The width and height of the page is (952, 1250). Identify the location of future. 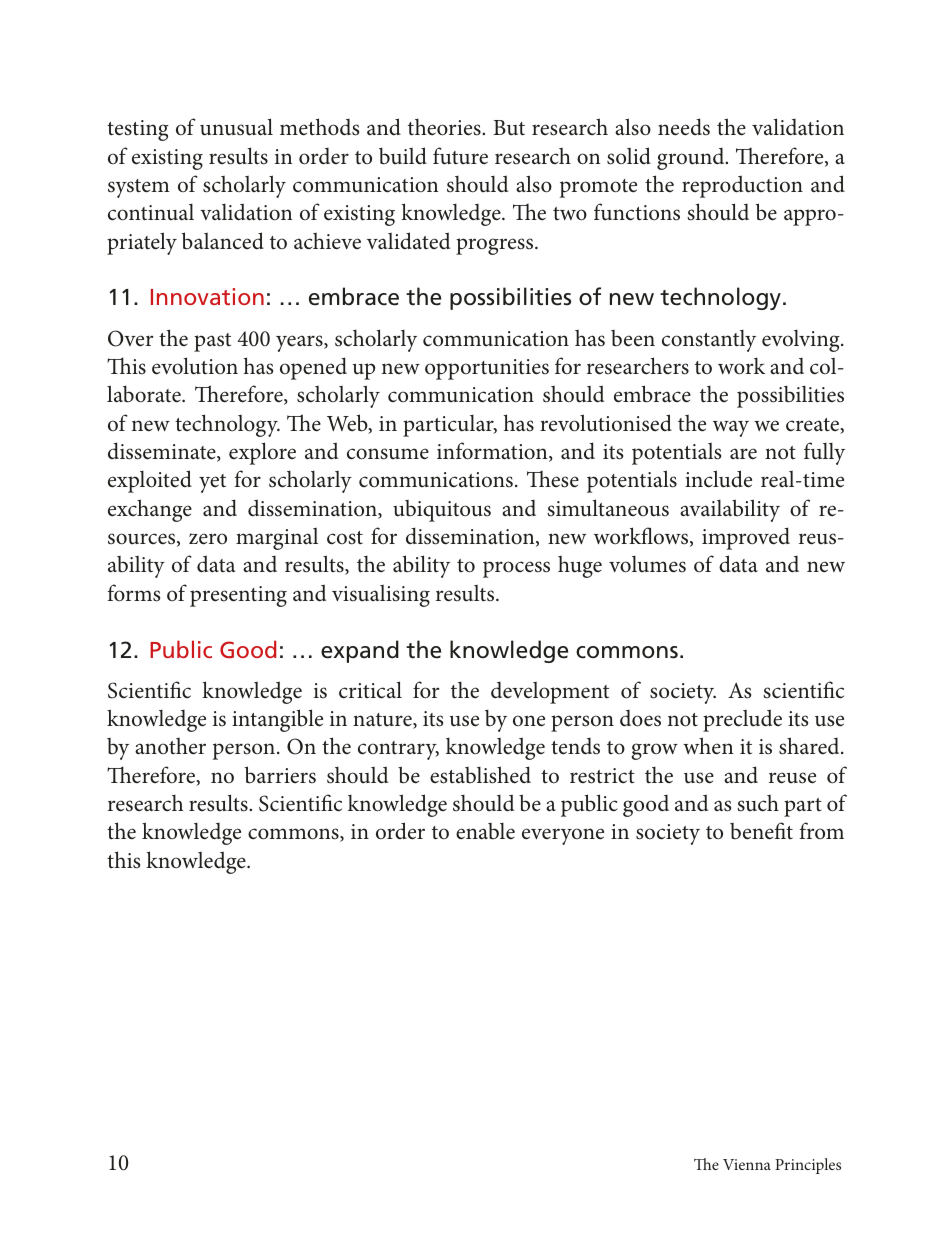
(460, 156).
